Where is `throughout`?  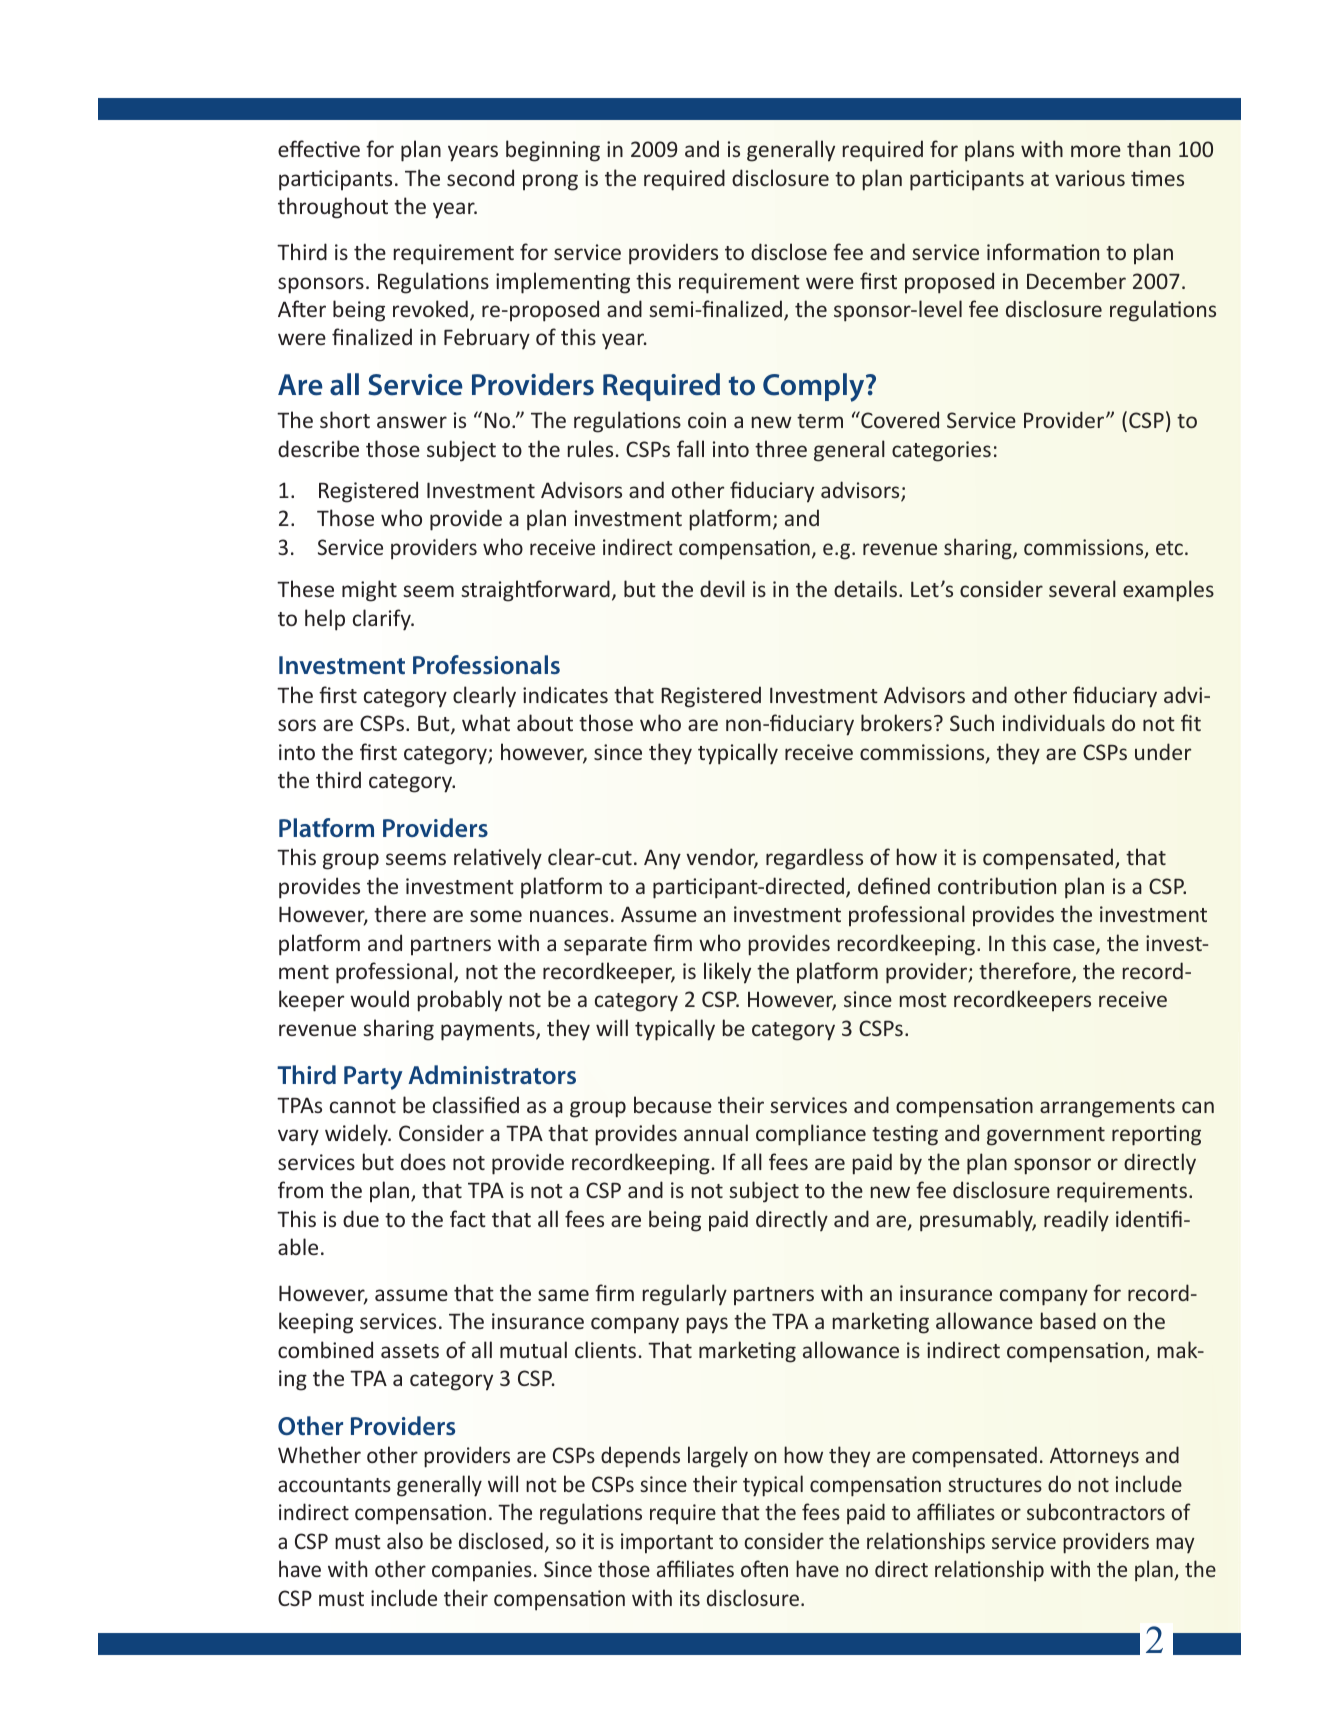
throughout is located at coordinates (333, 208).
